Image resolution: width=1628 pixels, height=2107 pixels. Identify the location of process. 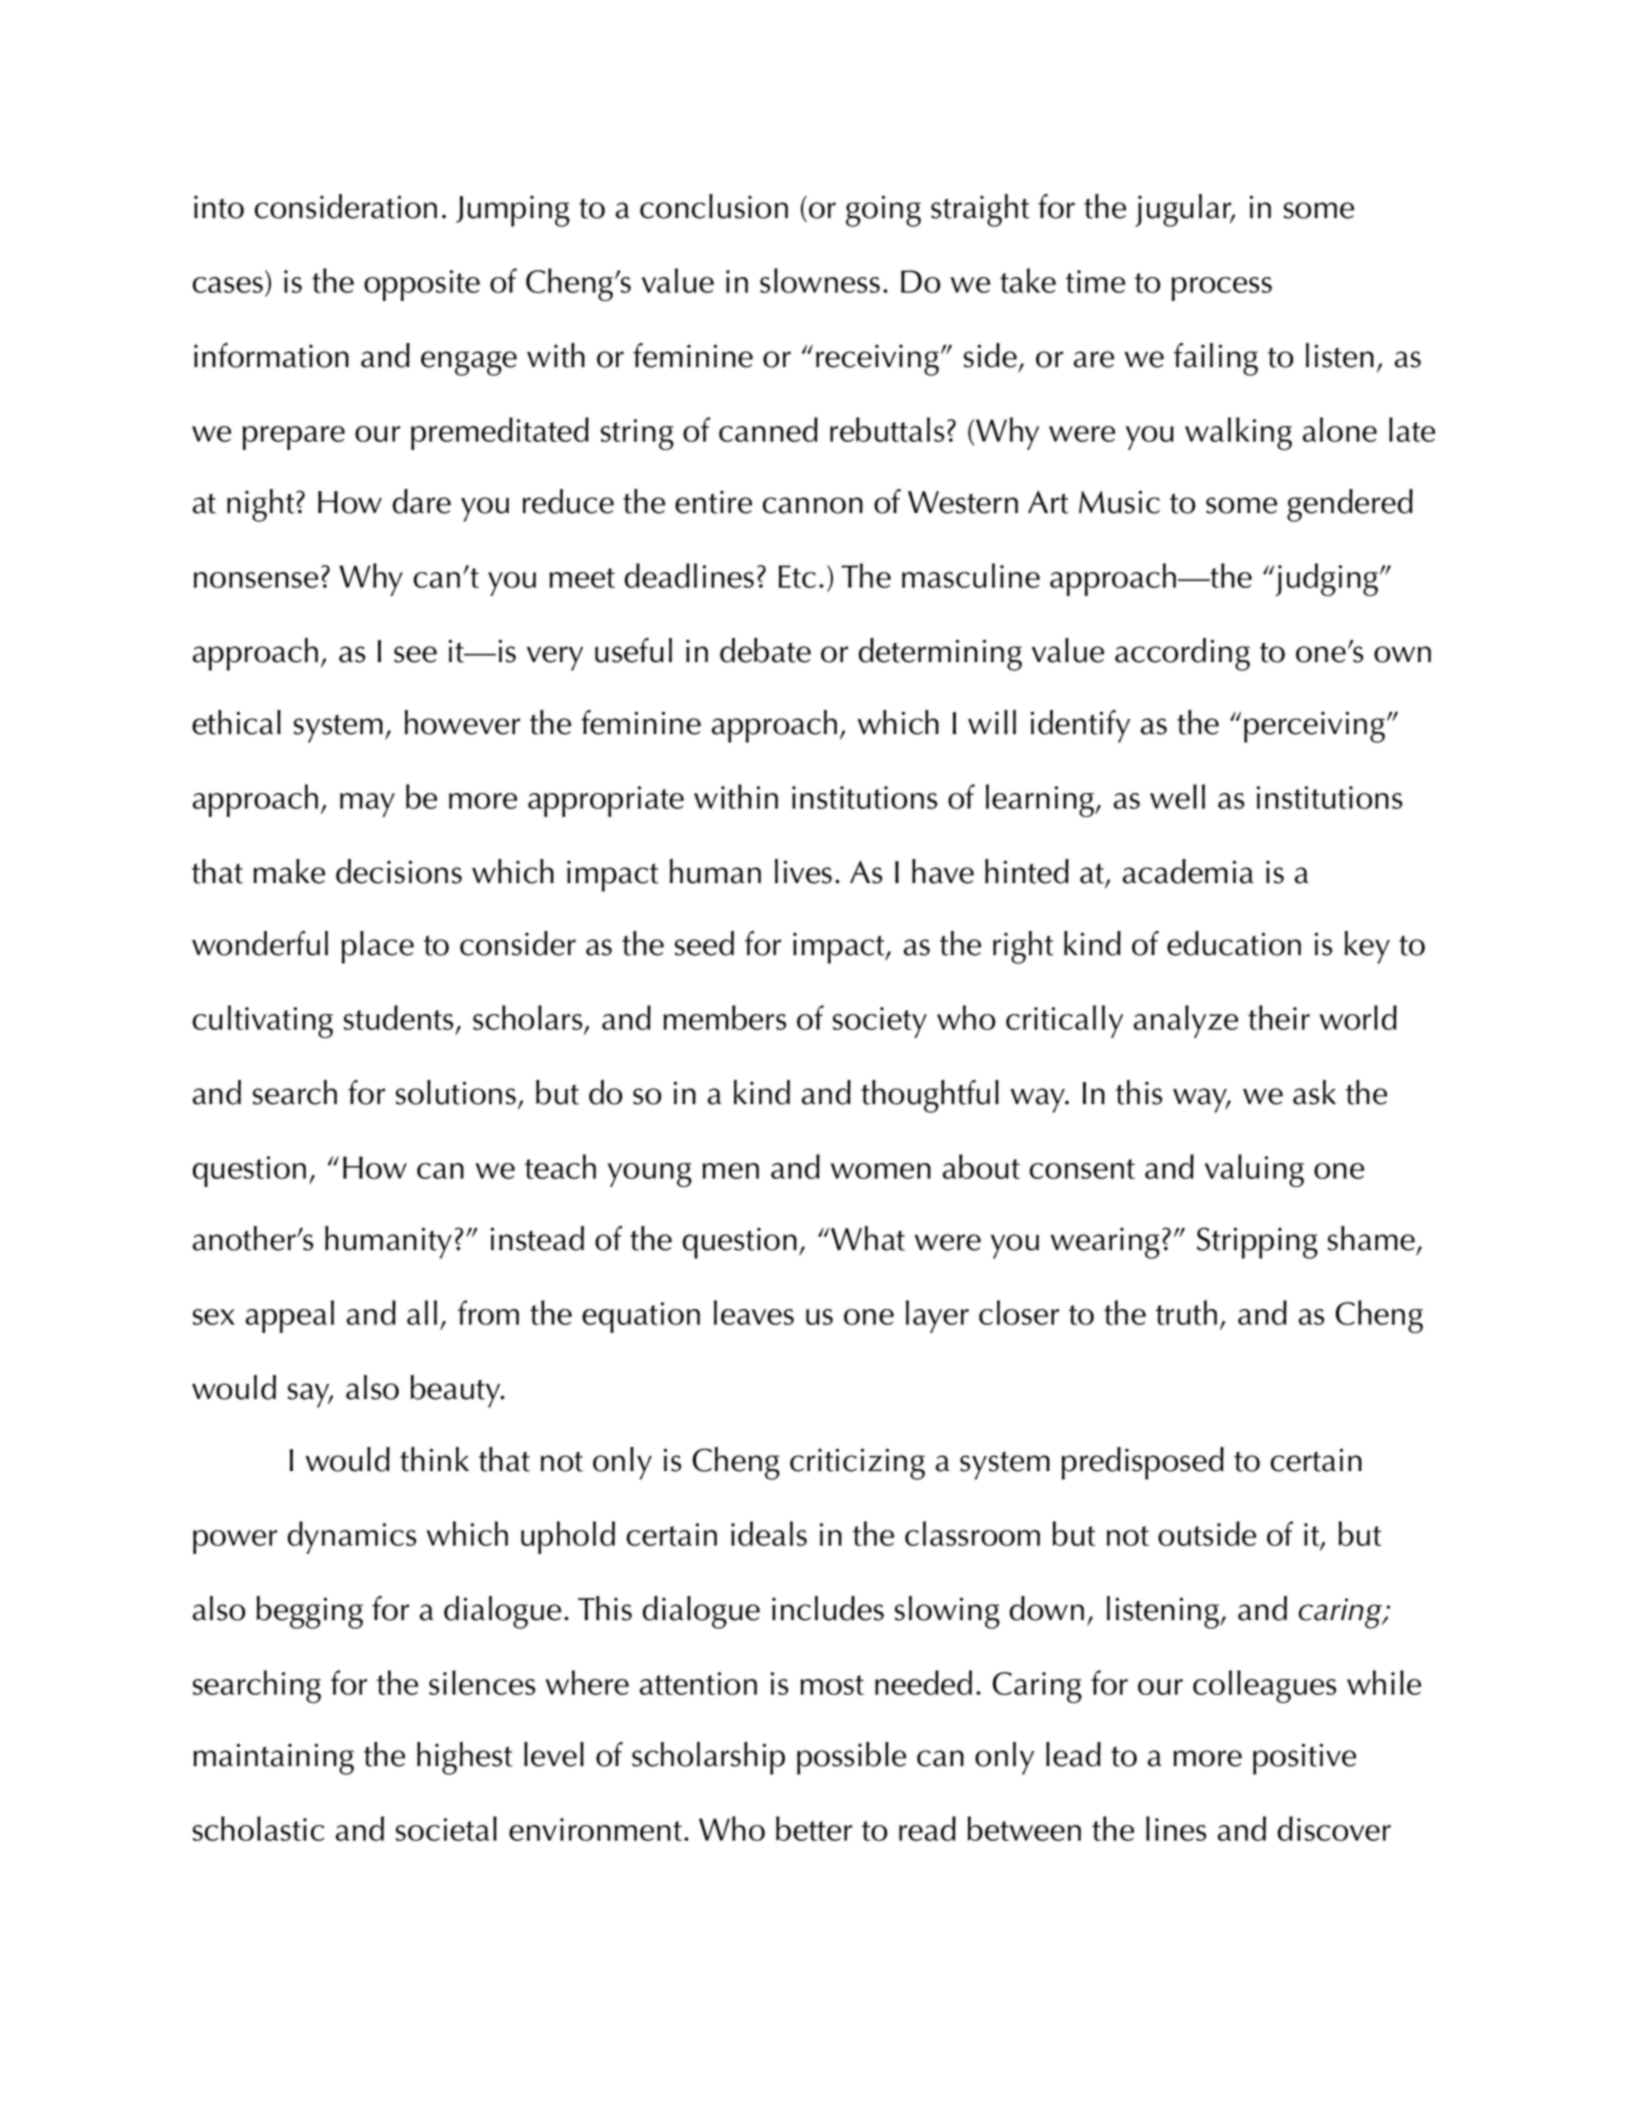
(1222, 289).
